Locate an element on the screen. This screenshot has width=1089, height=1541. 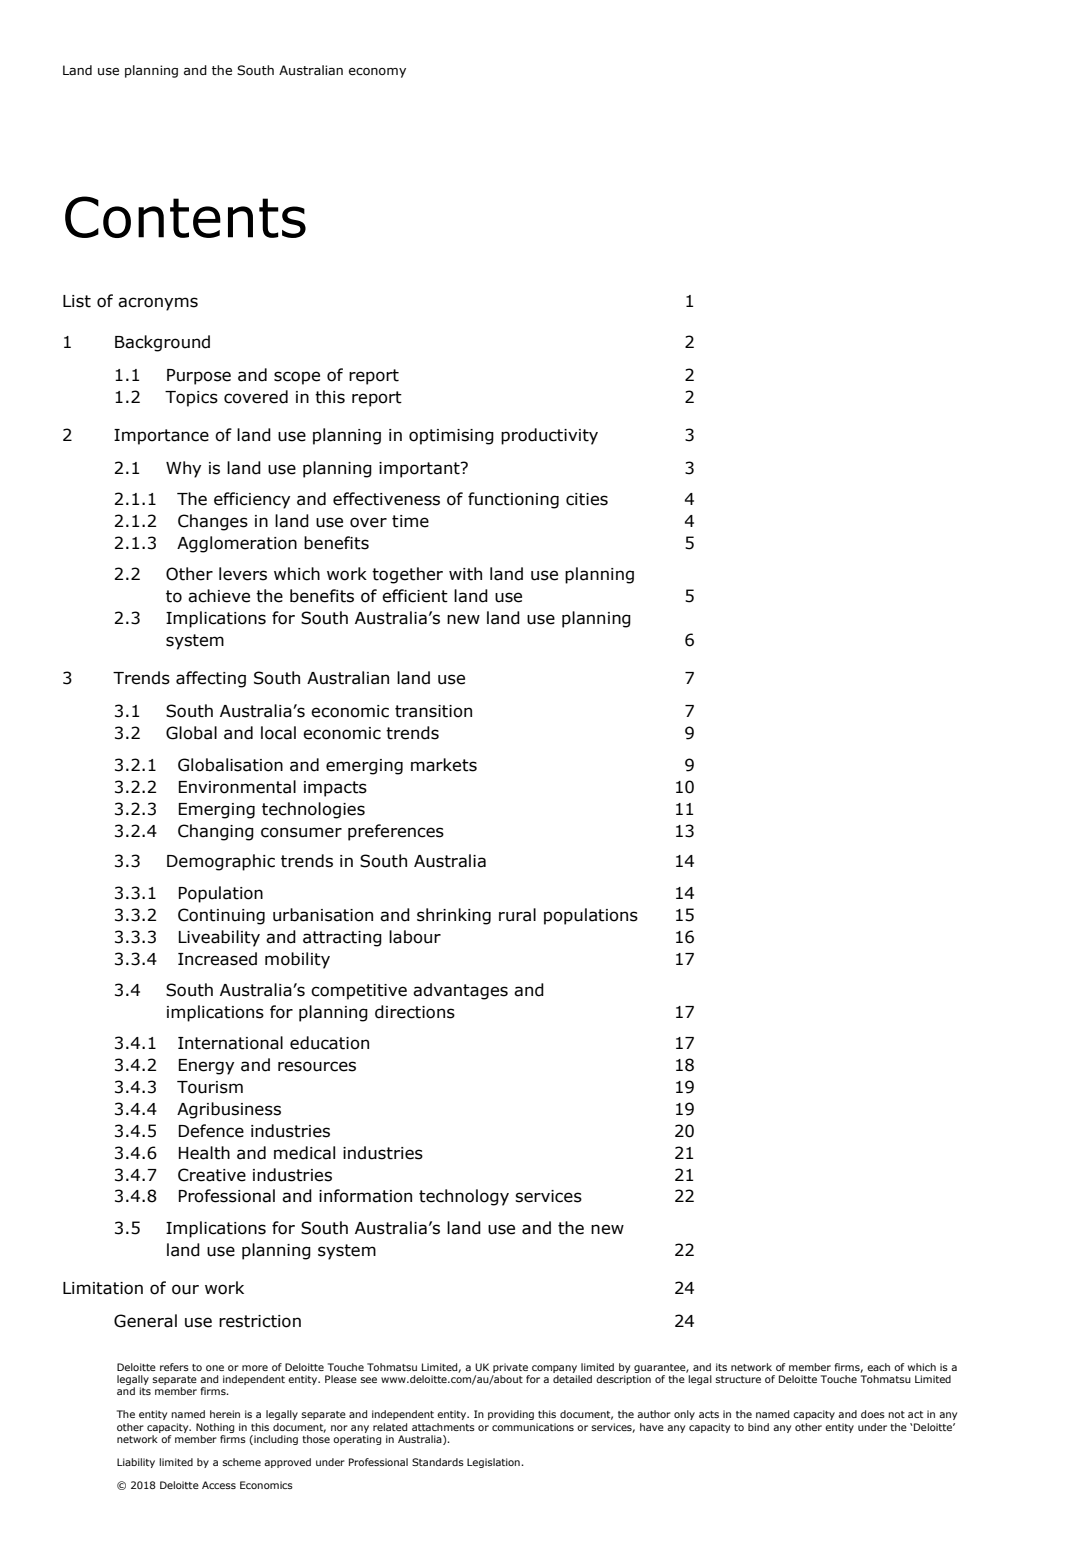
Continuing is located at coordinates (221, 916).
